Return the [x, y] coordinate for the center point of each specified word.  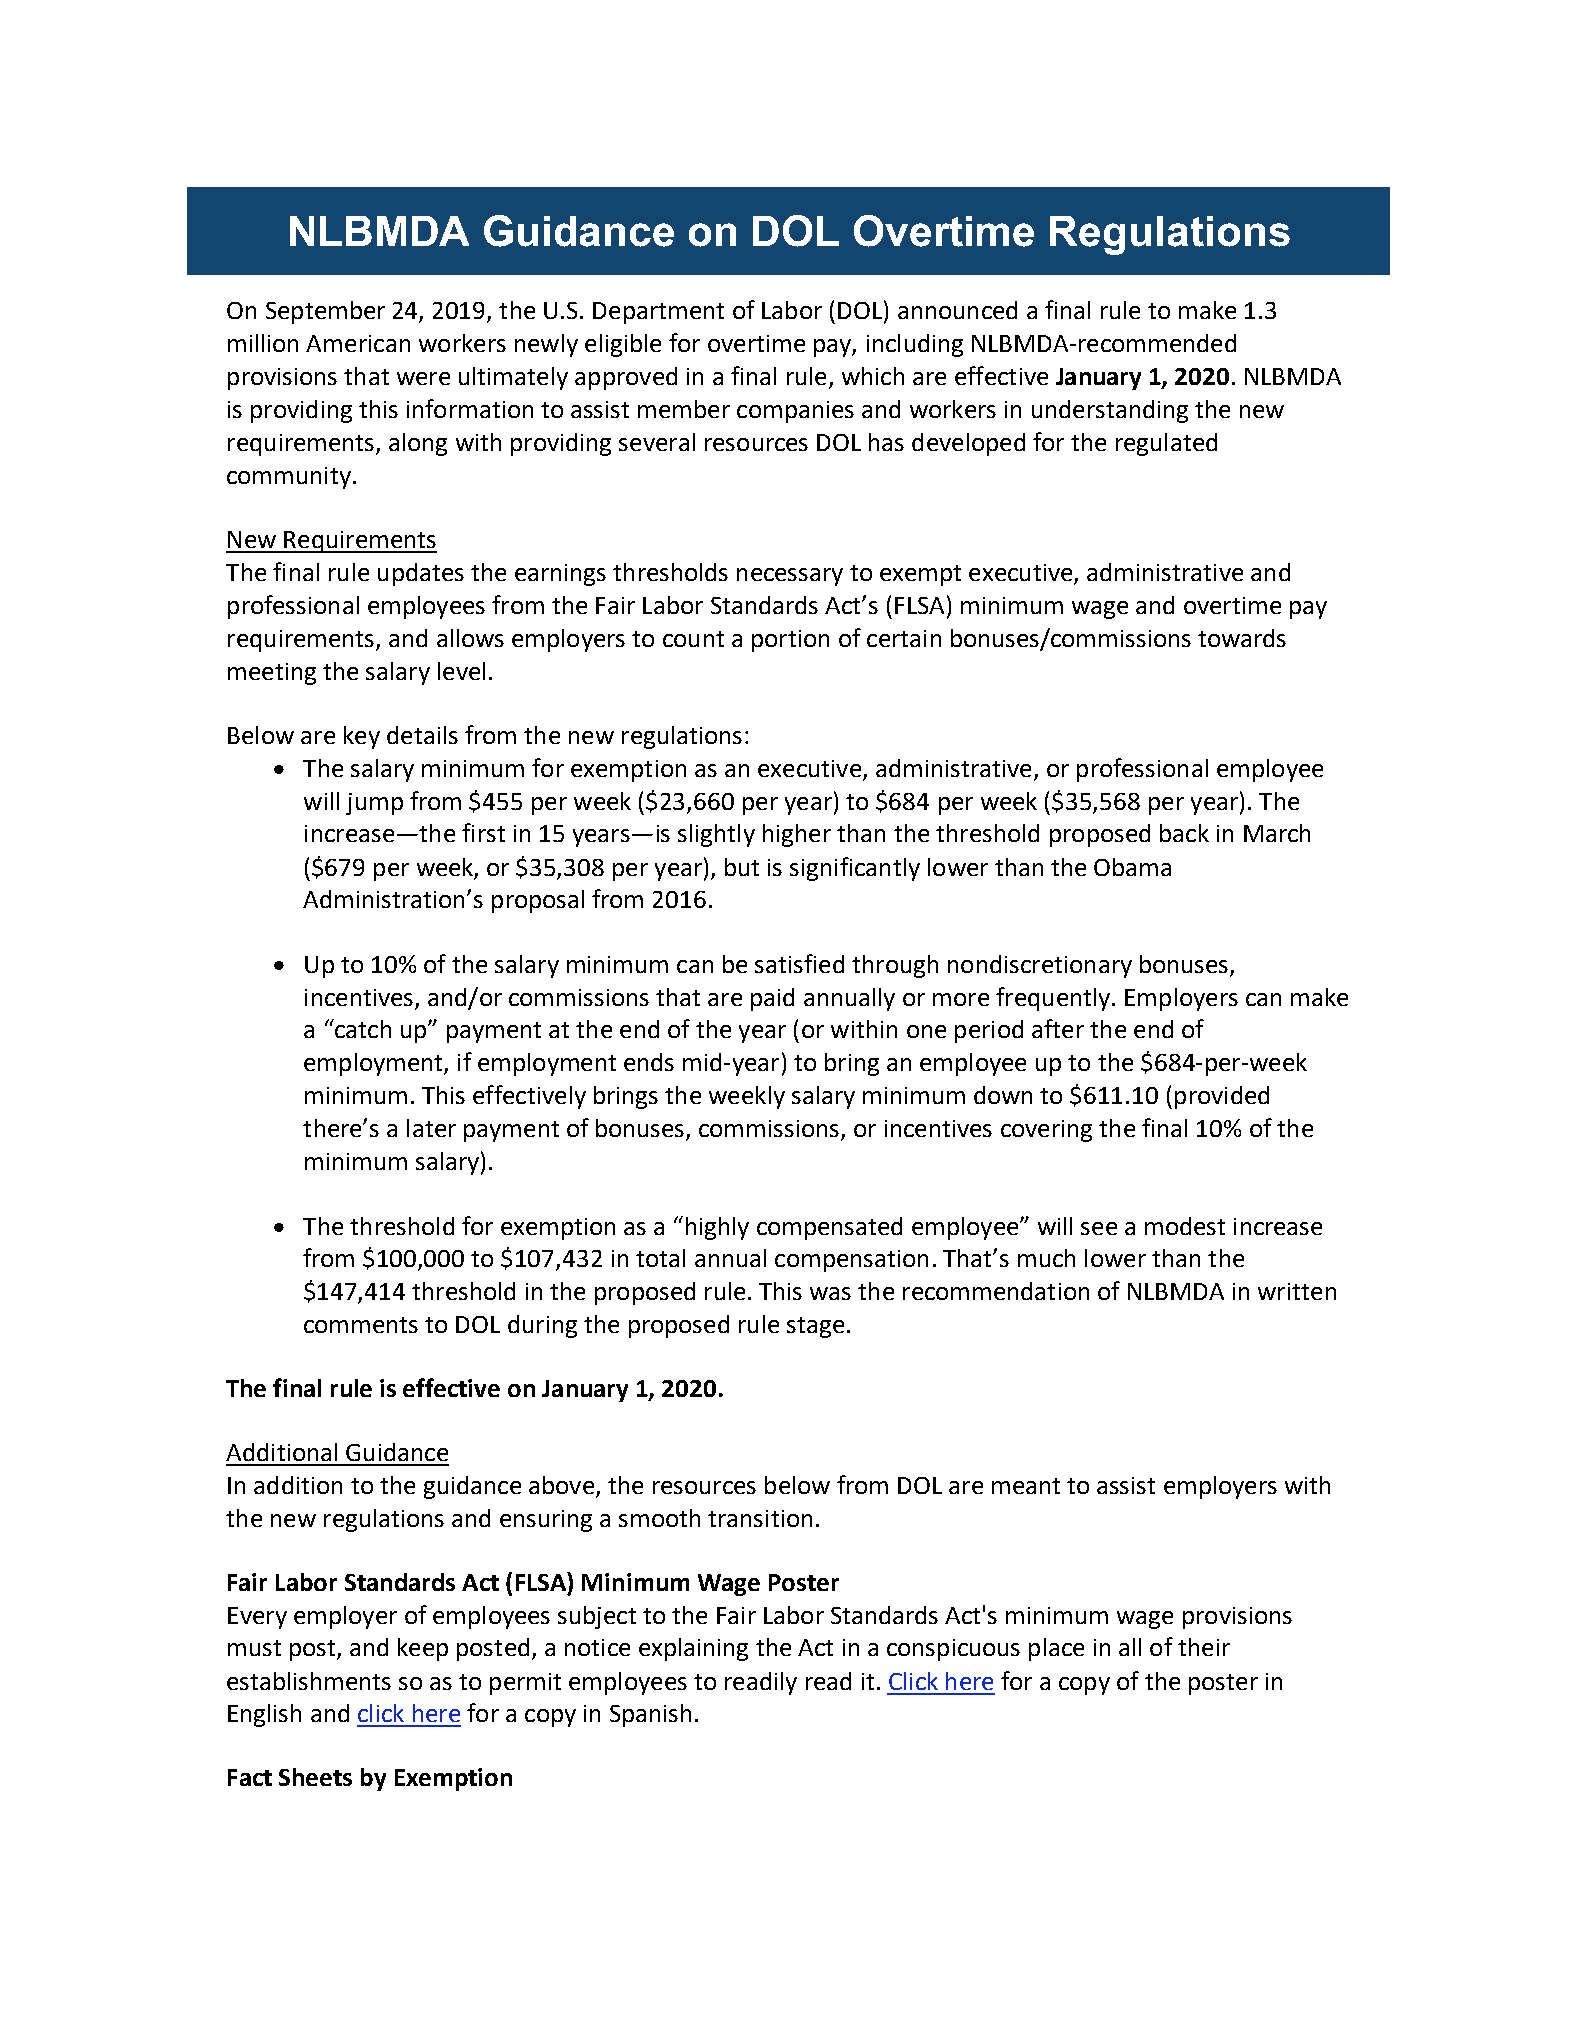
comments [361, 1325]
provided [1222, 1097]
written [1297, 1291]
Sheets [315, 1777]
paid [772, 999]
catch [362, 1028]
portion [790, 641]
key [362, 737]
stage [815, 1327]
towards [1242, 638]
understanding [1110, 411]
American [358, 343]
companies [795, 412]
